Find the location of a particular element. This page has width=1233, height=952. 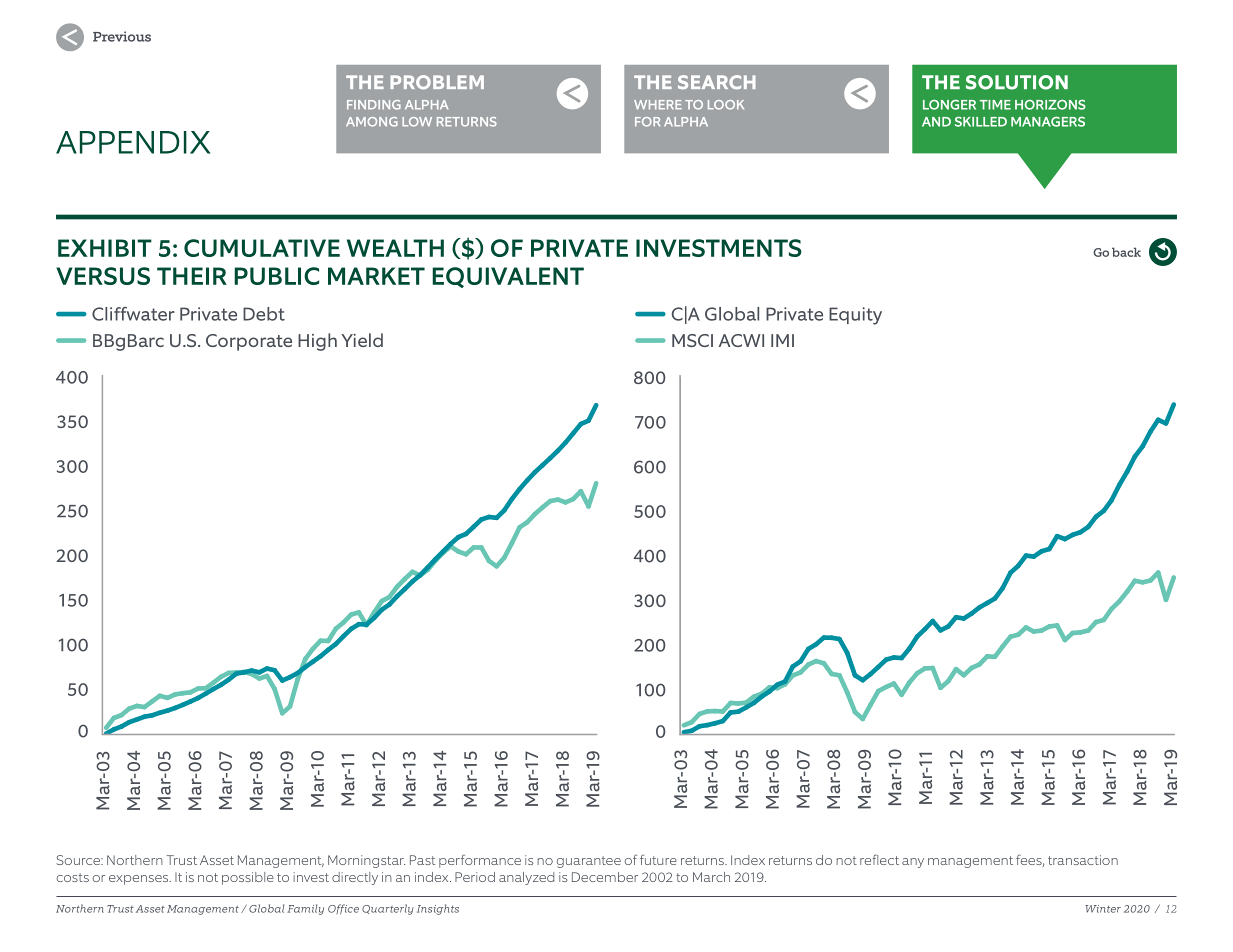

Equity is located at coordinates (855, 316).
